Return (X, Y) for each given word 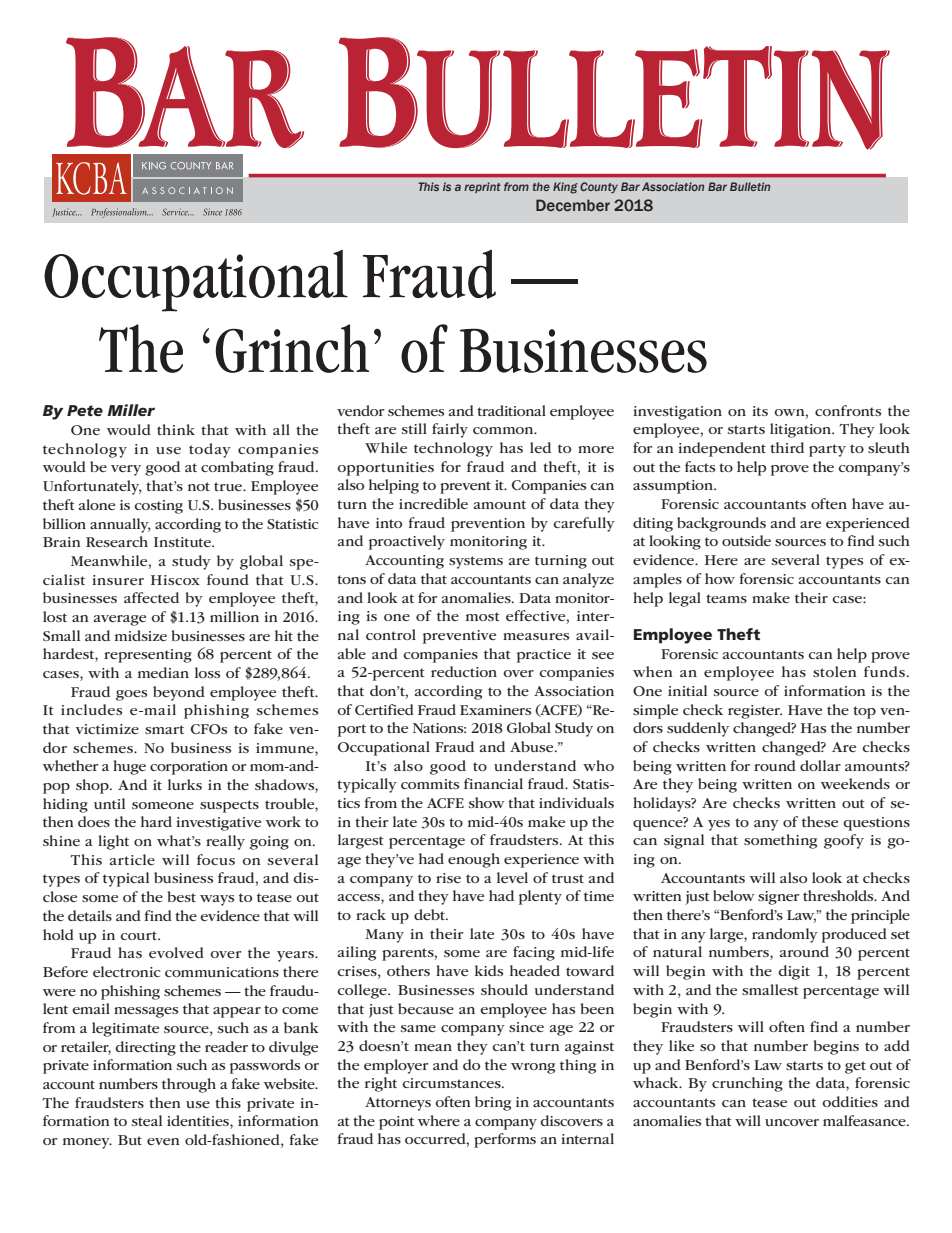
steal (146, 1120)
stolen (835, 671)
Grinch (292, 348)
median (163, 672)
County (599, 187)
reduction (464, 671)
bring (493, 1103)
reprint (482, 187)
